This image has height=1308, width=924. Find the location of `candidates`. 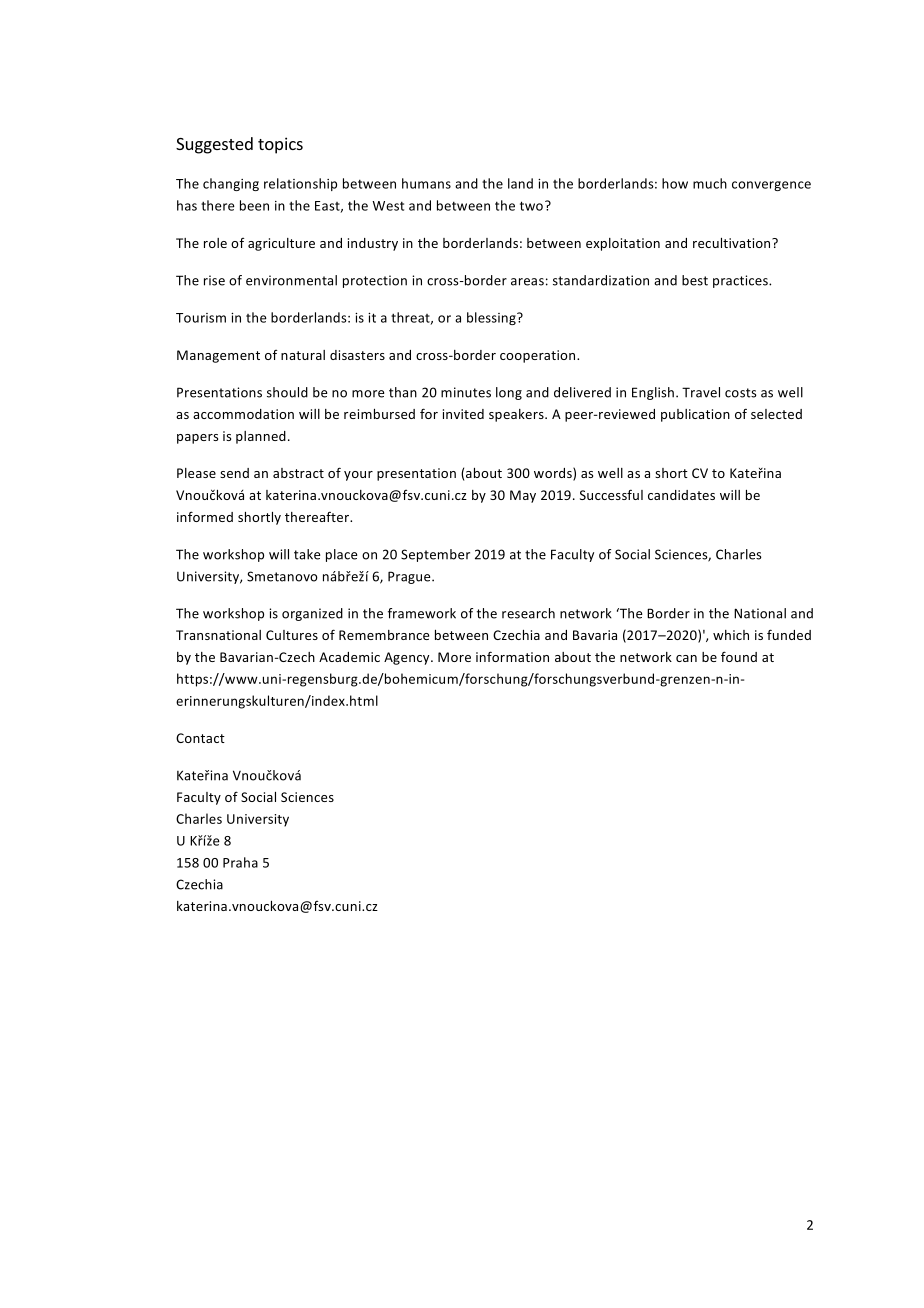

candidates is located at coordinates (681, 495).
